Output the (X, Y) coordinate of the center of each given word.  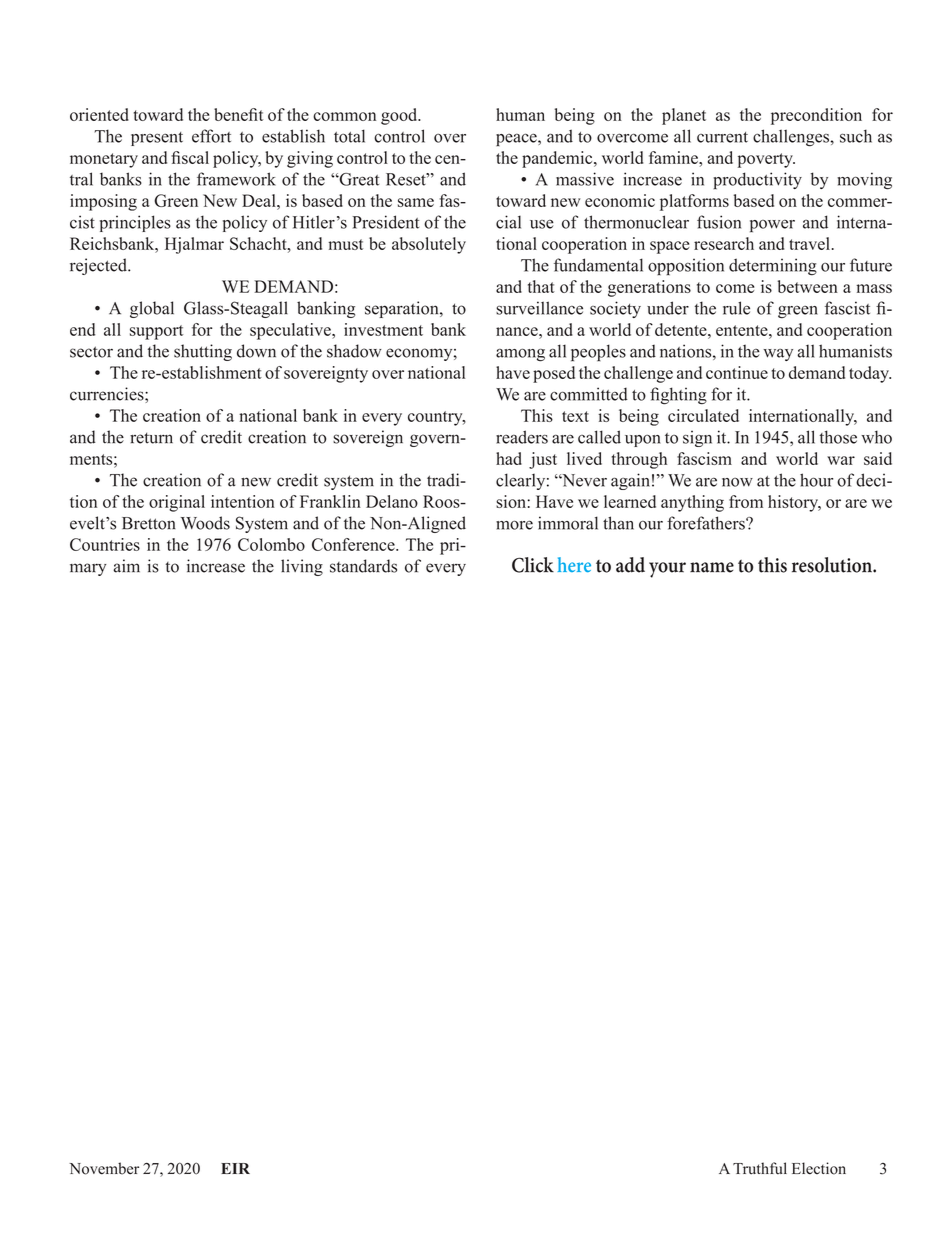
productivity (757, 180)
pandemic (558, 159)
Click (533, 565)
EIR (235, 1168)
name (712, 567)
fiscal (190, 157)
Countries (105, 544)
